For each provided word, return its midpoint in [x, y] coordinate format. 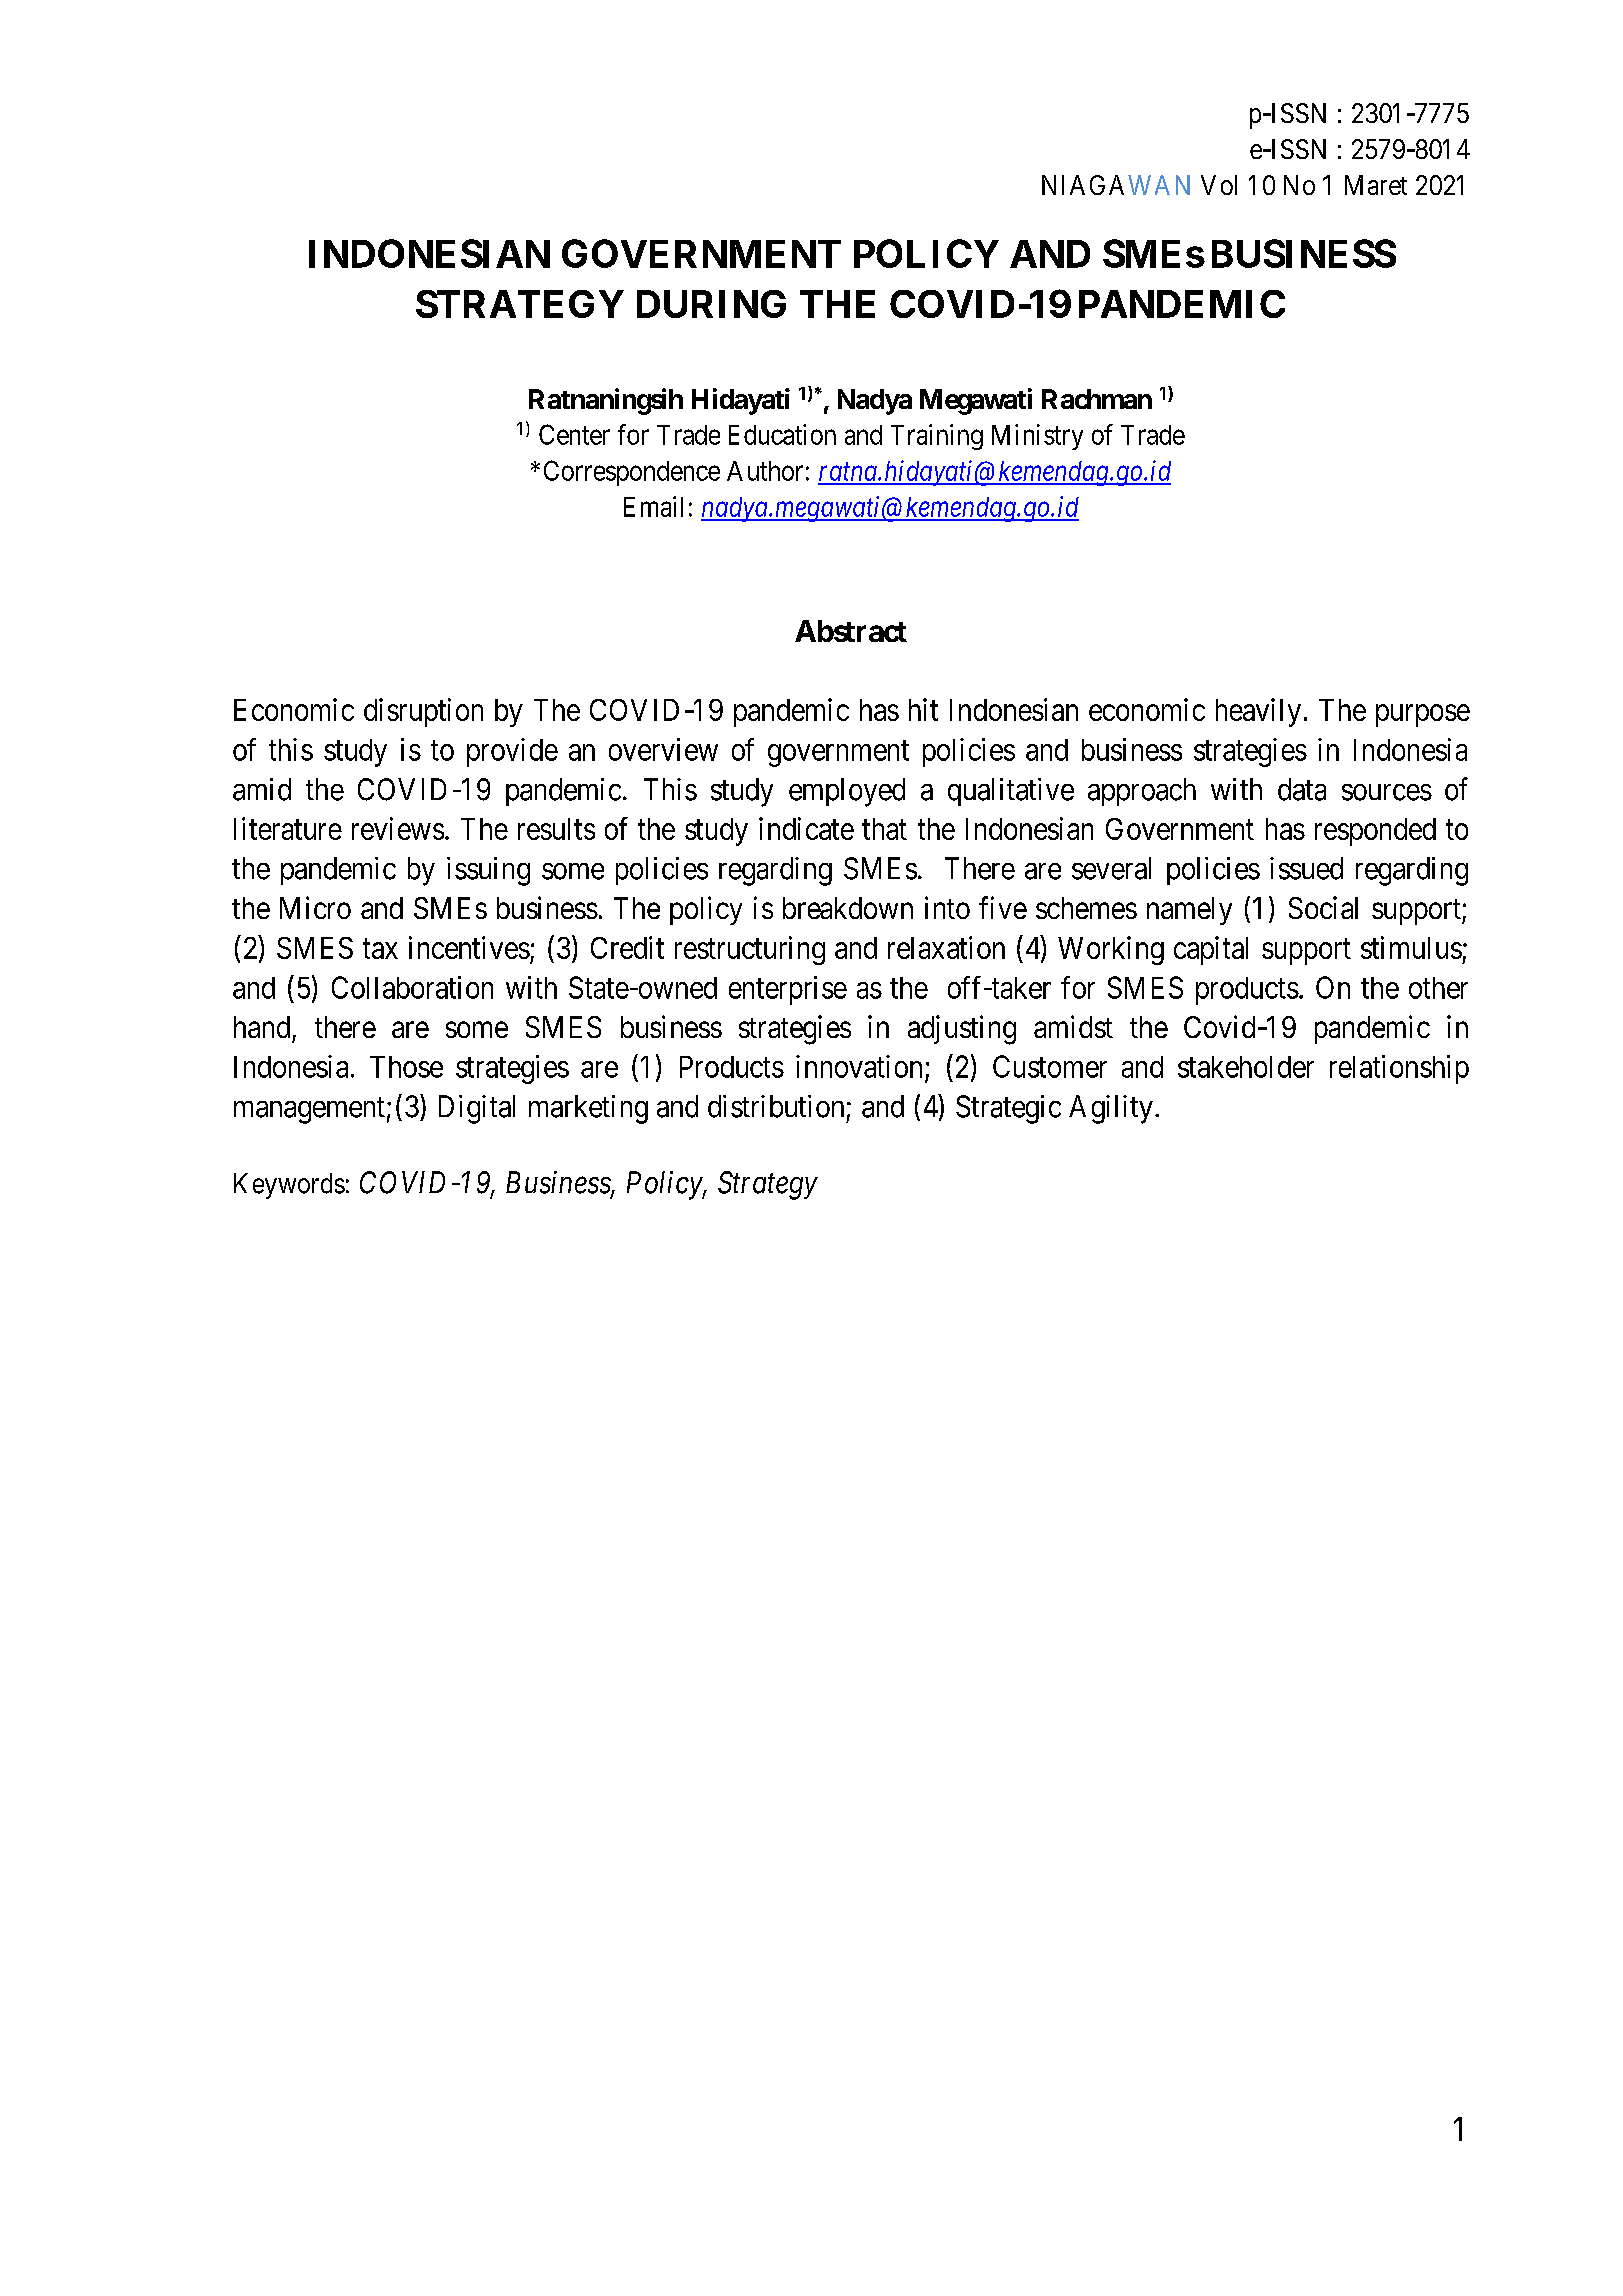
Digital [477, 1109]
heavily [1258, 712]
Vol [1219, 185]
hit [923, 709]
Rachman [1097, 399]
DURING [711, 304]
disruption [423, 712]
